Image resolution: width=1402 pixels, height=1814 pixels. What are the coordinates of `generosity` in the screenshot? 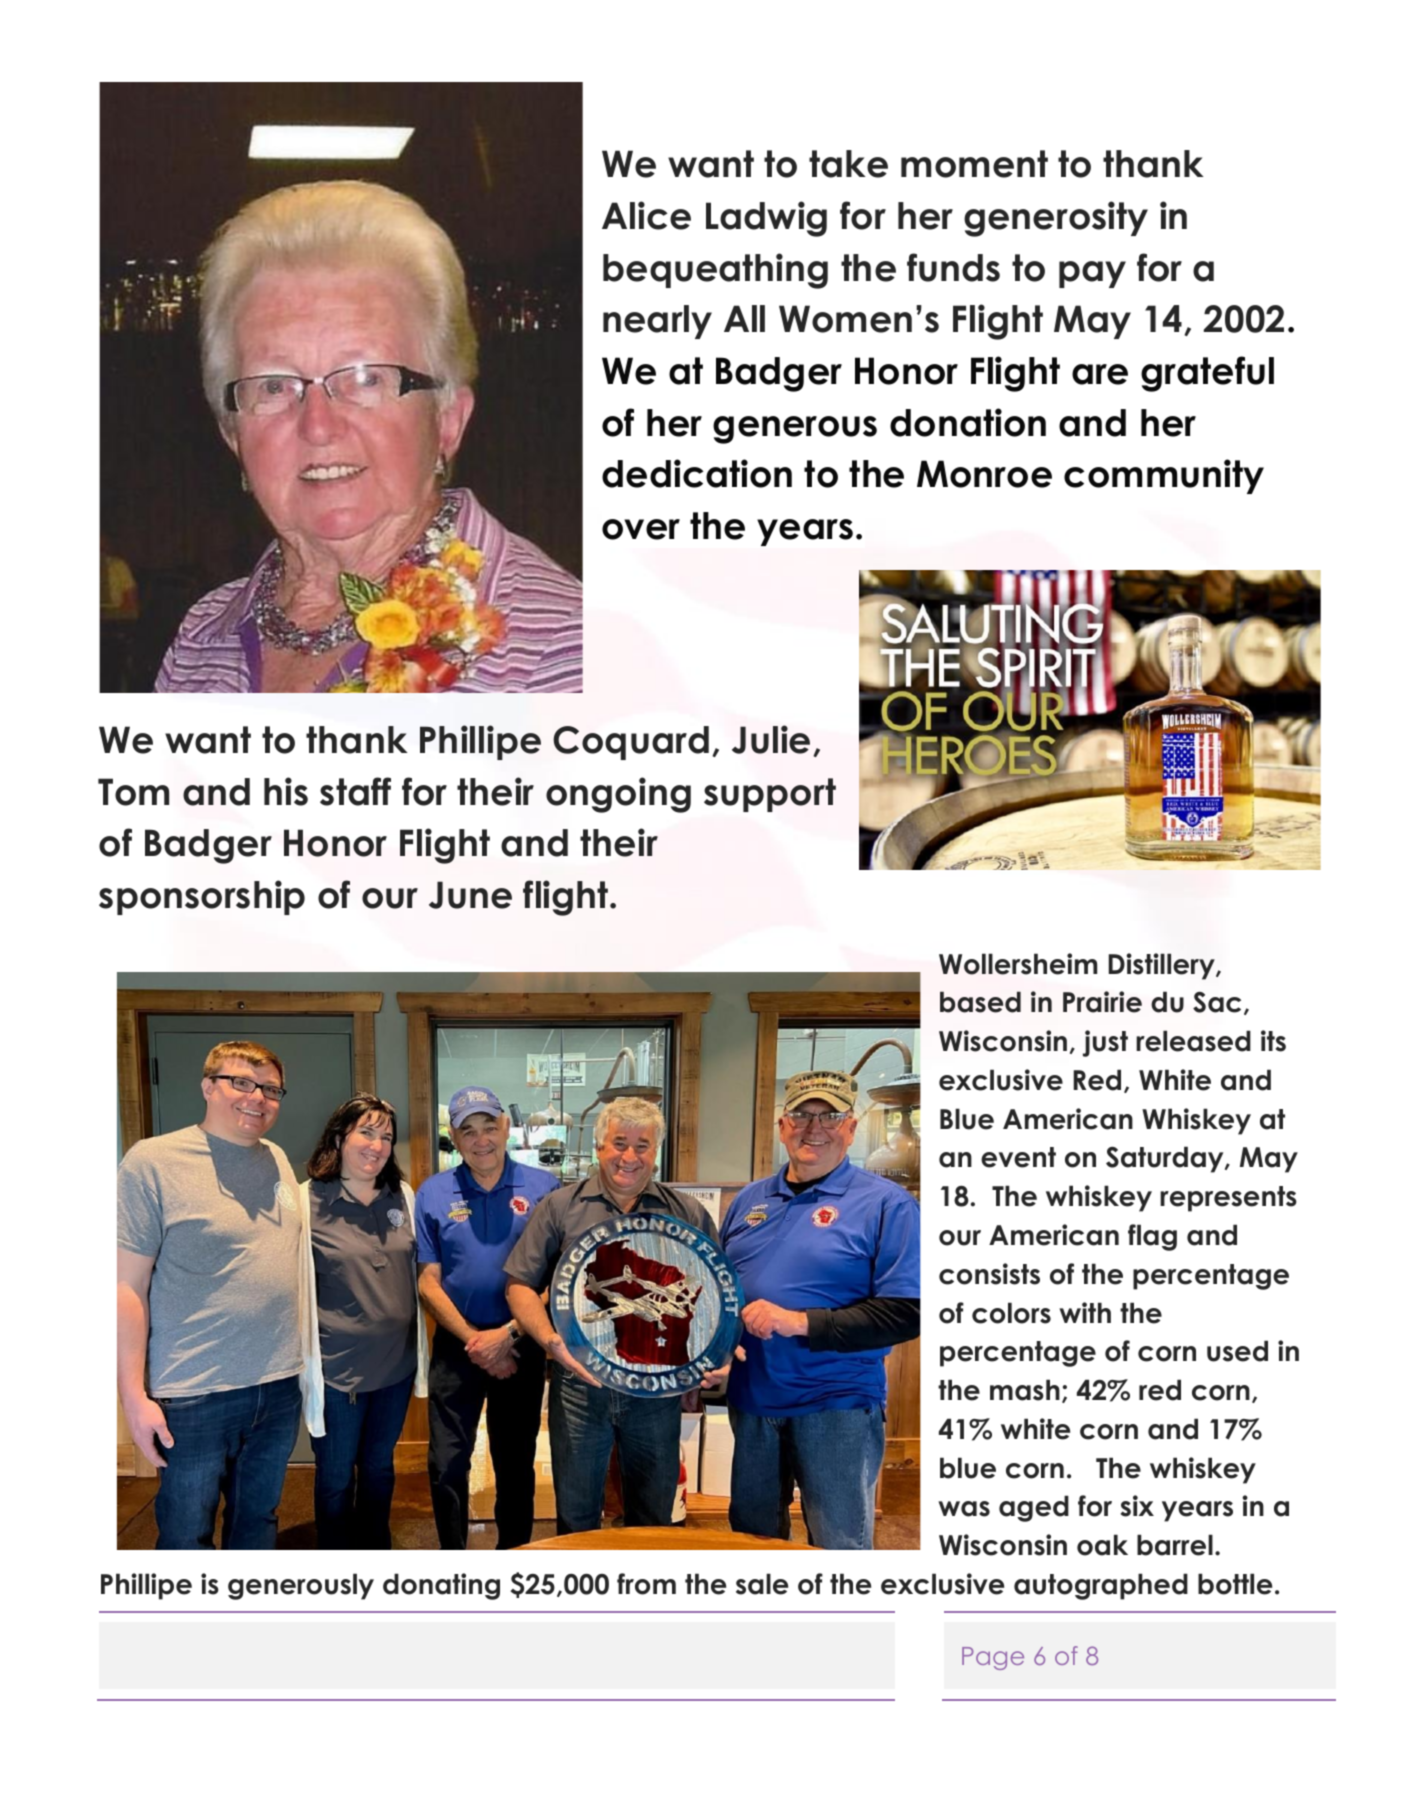 It's located at (1056, 219).
